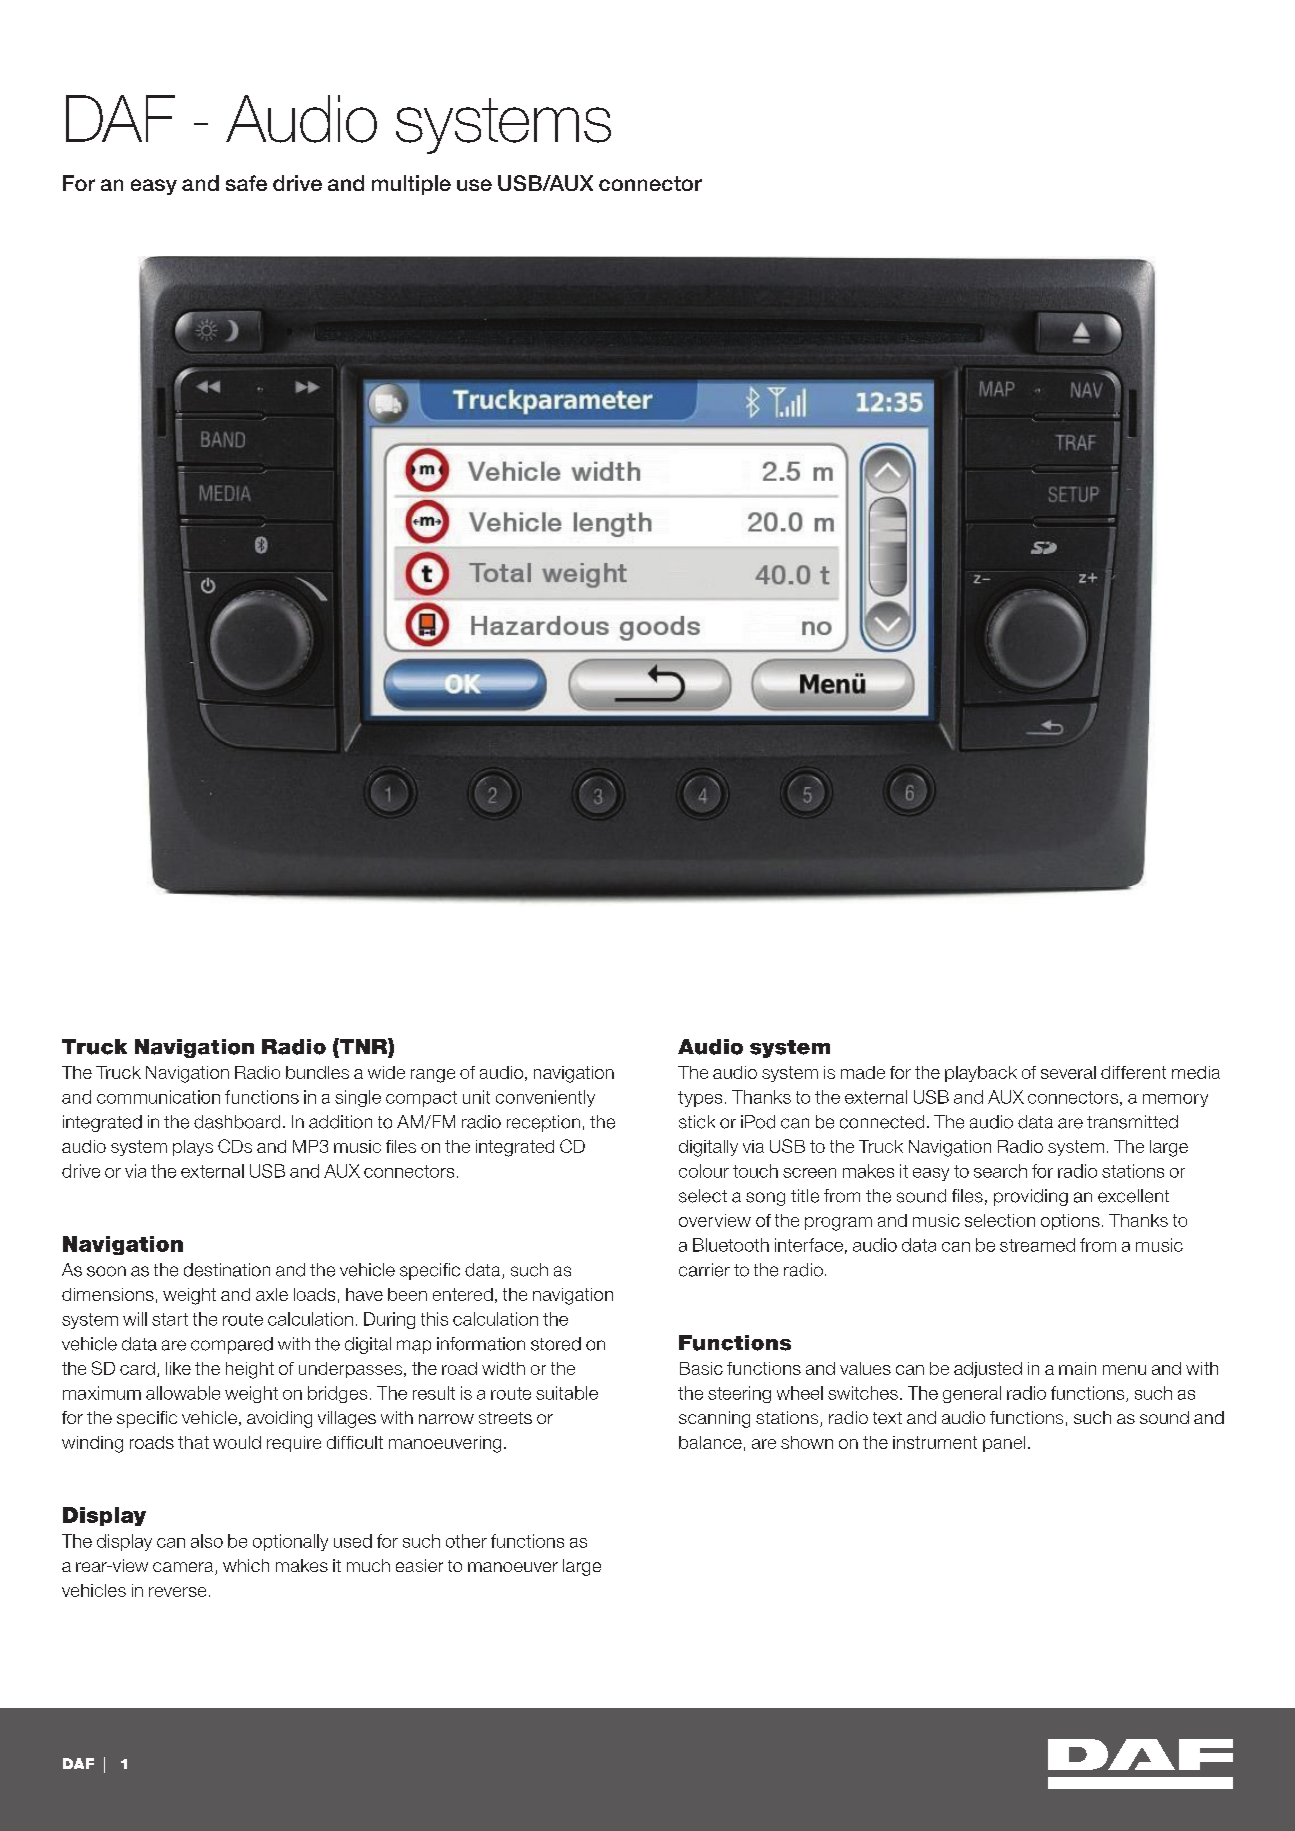 The height and width of the document is (1831, 1295). What do you see at coordinates (246, 183) in the document?
I see `safe` at bounding box center [246, 183].
